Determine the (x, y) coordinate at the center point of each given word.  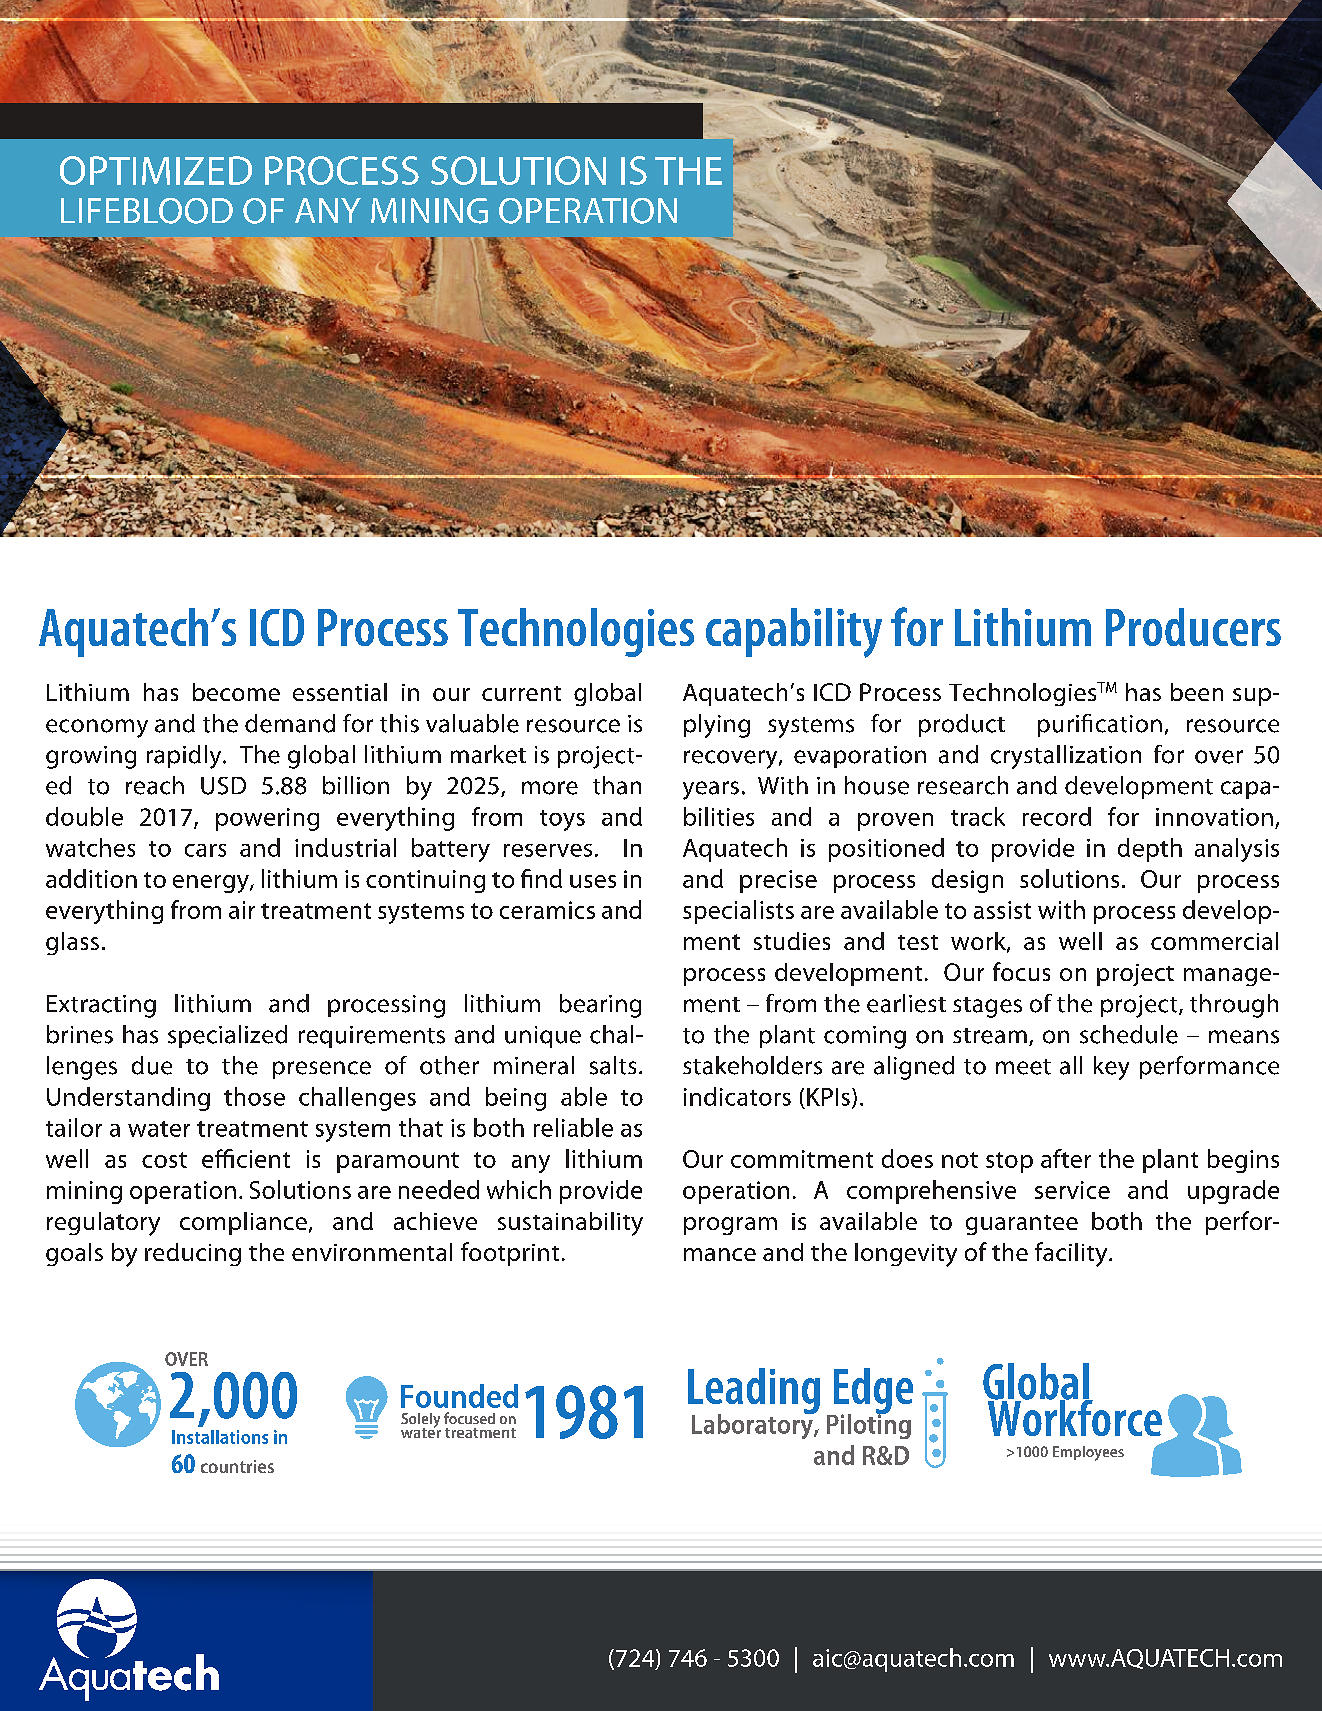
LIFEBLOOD (147, 211)
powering (267, 819)
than (617, 785)
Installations (220, 1437)
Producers (1193, 627)
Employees (1088, 1453)
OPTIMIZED (156, 170)
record (1057, 816)
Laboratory (753, 1425)
